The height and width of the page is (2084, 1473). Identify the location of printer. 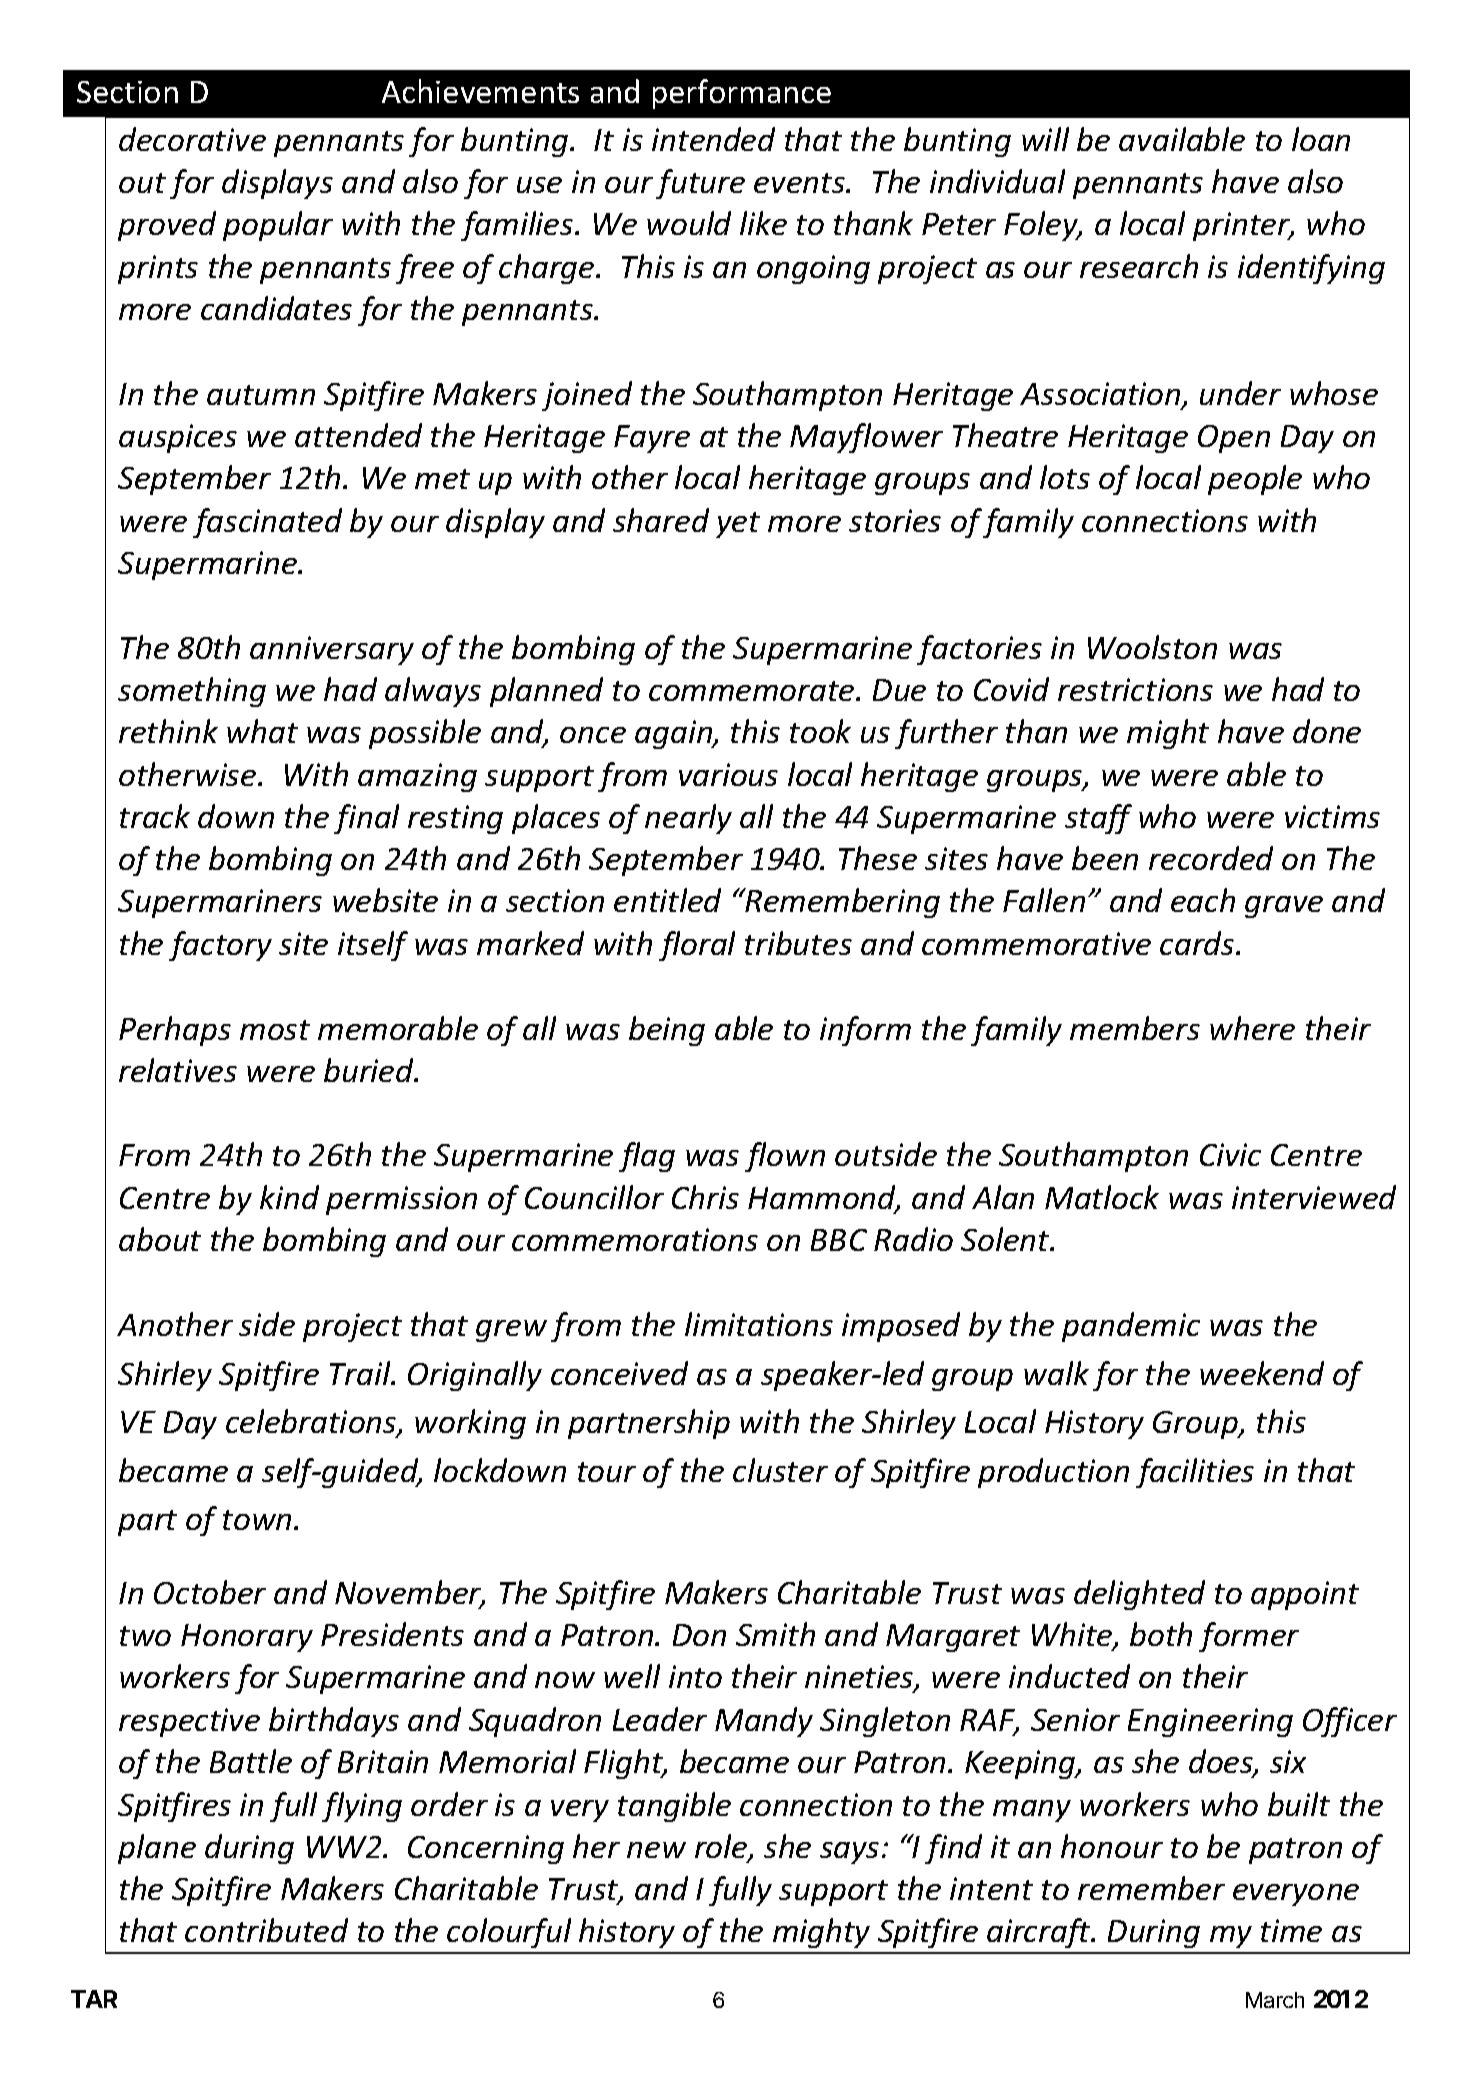
(1243, 226).
